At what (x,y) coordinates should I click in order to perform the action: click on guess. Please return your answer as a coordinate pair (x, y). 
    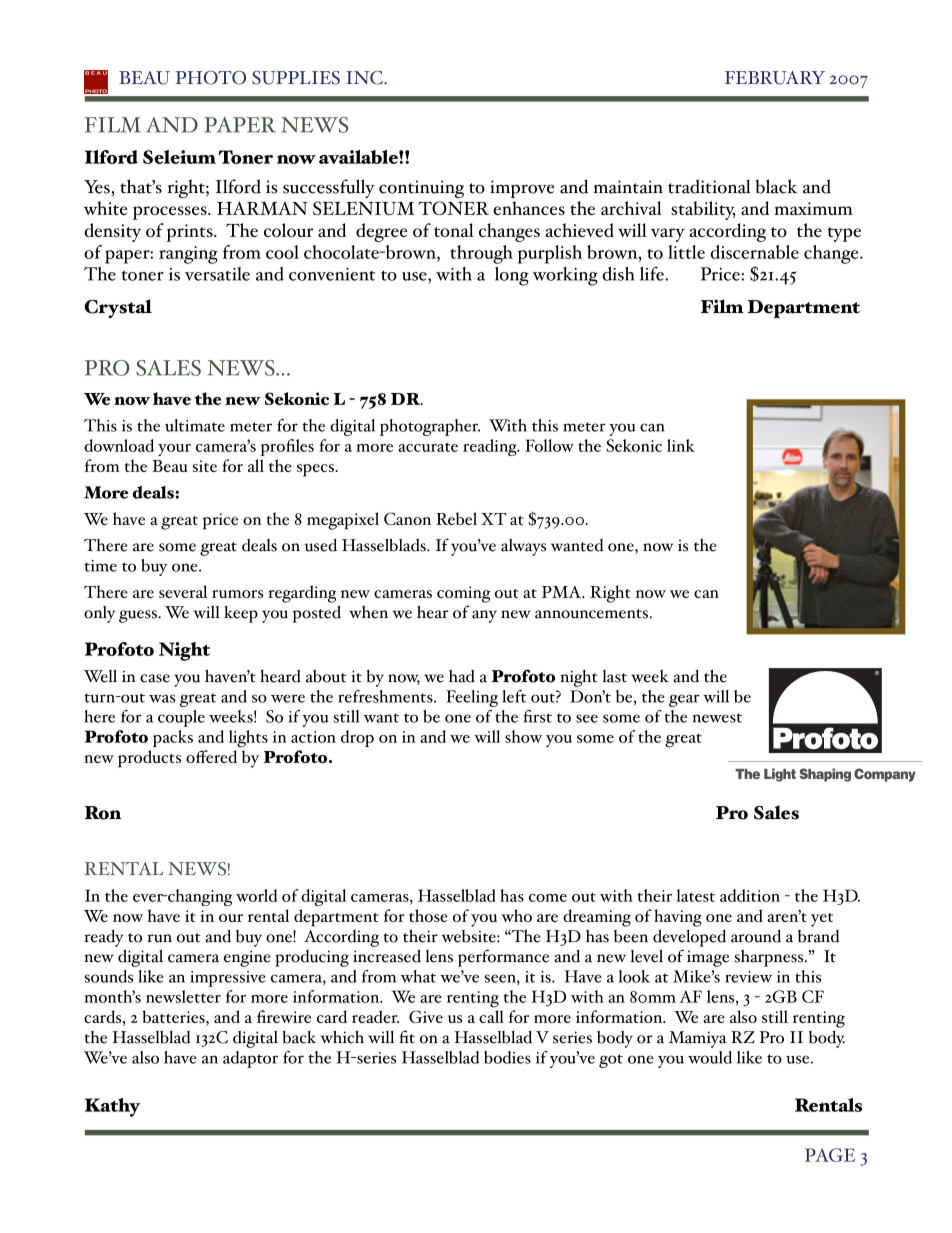
    Looking at the image, I should click on (139, 616).
